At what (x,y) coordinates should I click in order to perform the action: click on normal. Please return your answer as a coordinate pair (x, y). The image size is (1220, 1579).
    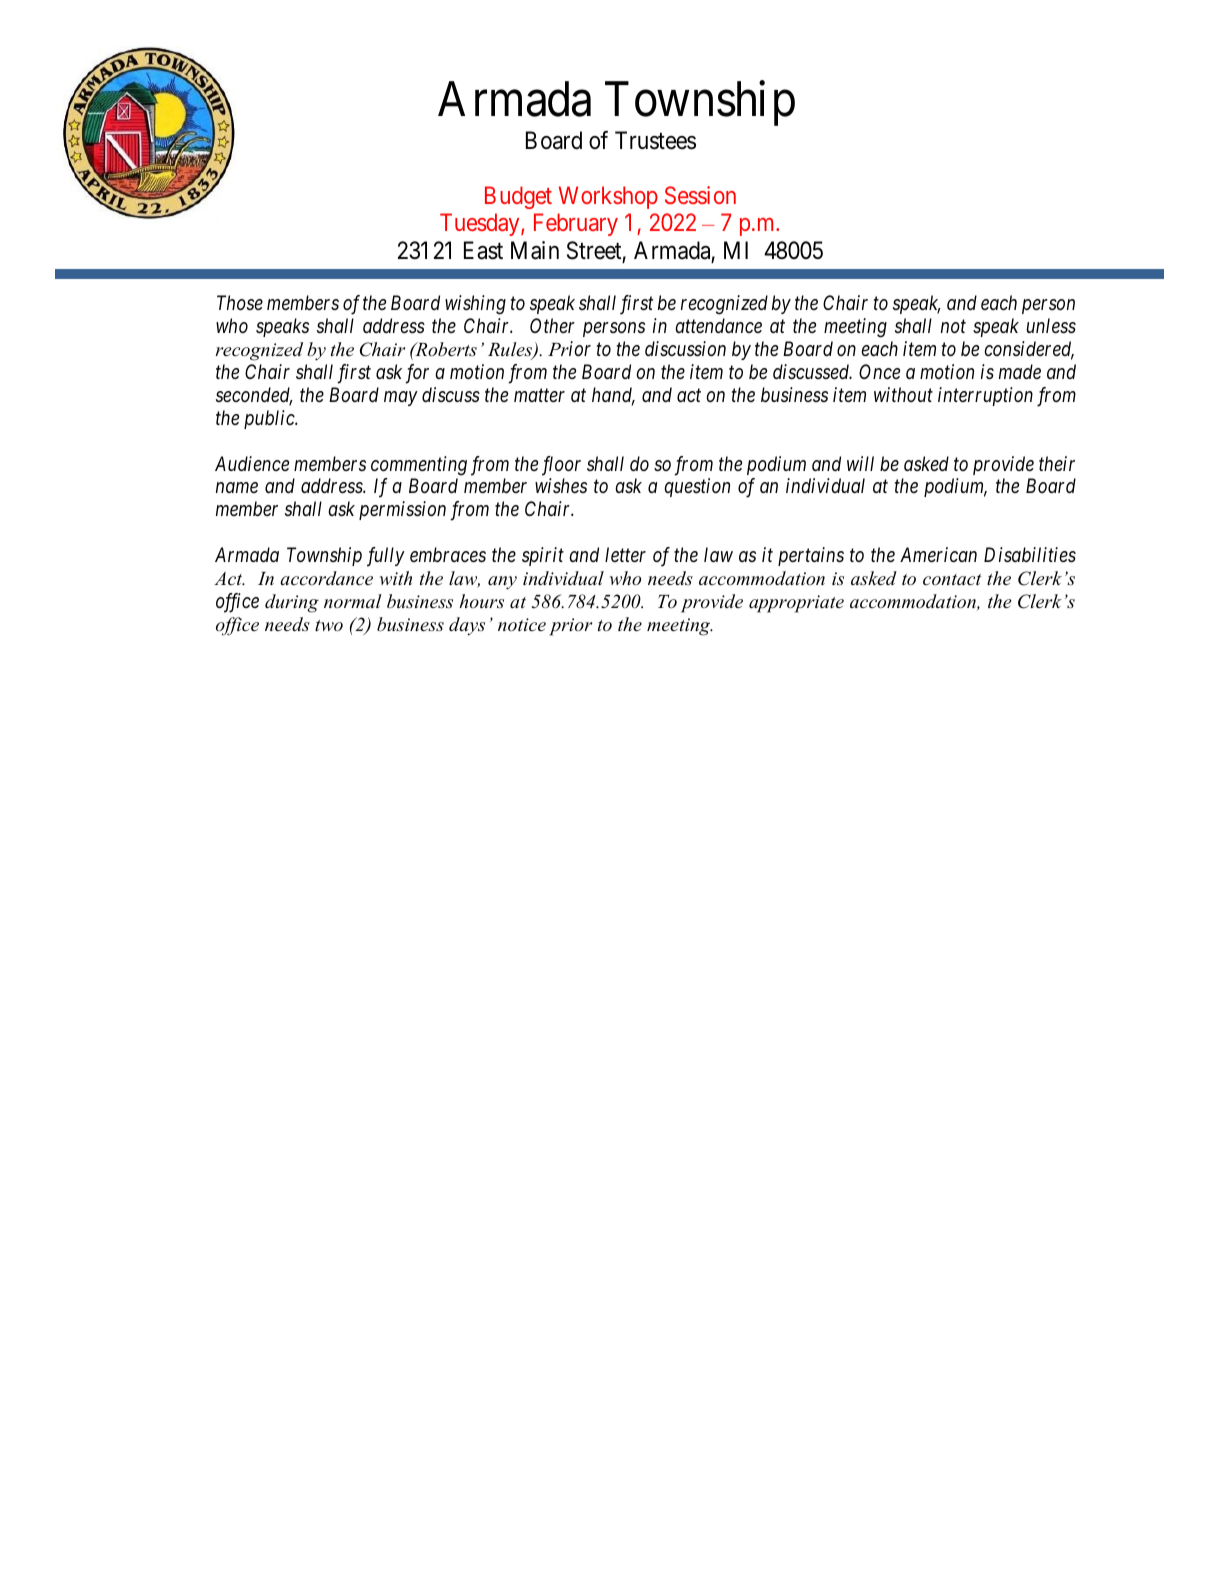
    Looking at the image, I should click on (353, 601).
